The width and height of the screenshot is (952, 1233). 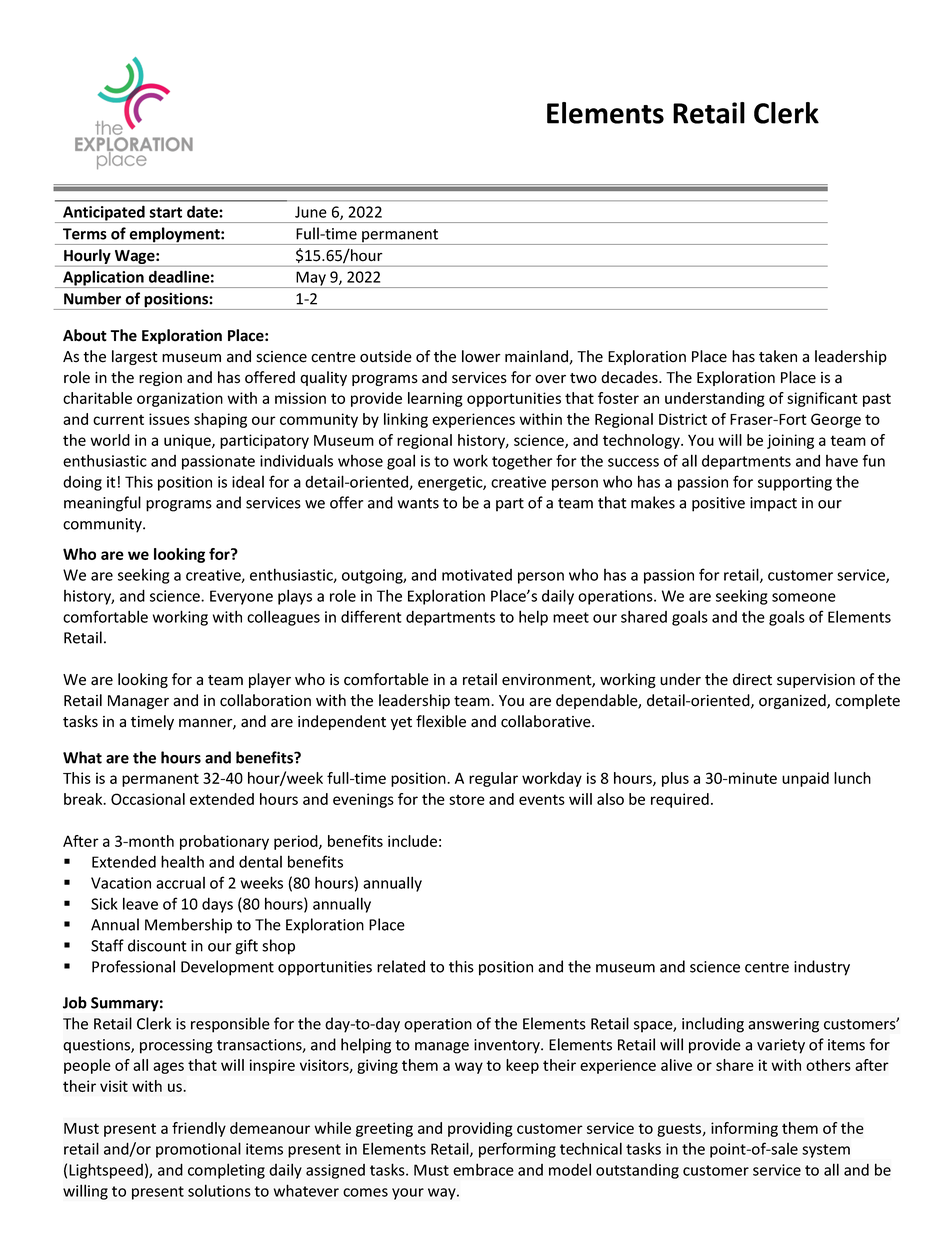 I want to click on promotional, so click(x=198, y=1150).
